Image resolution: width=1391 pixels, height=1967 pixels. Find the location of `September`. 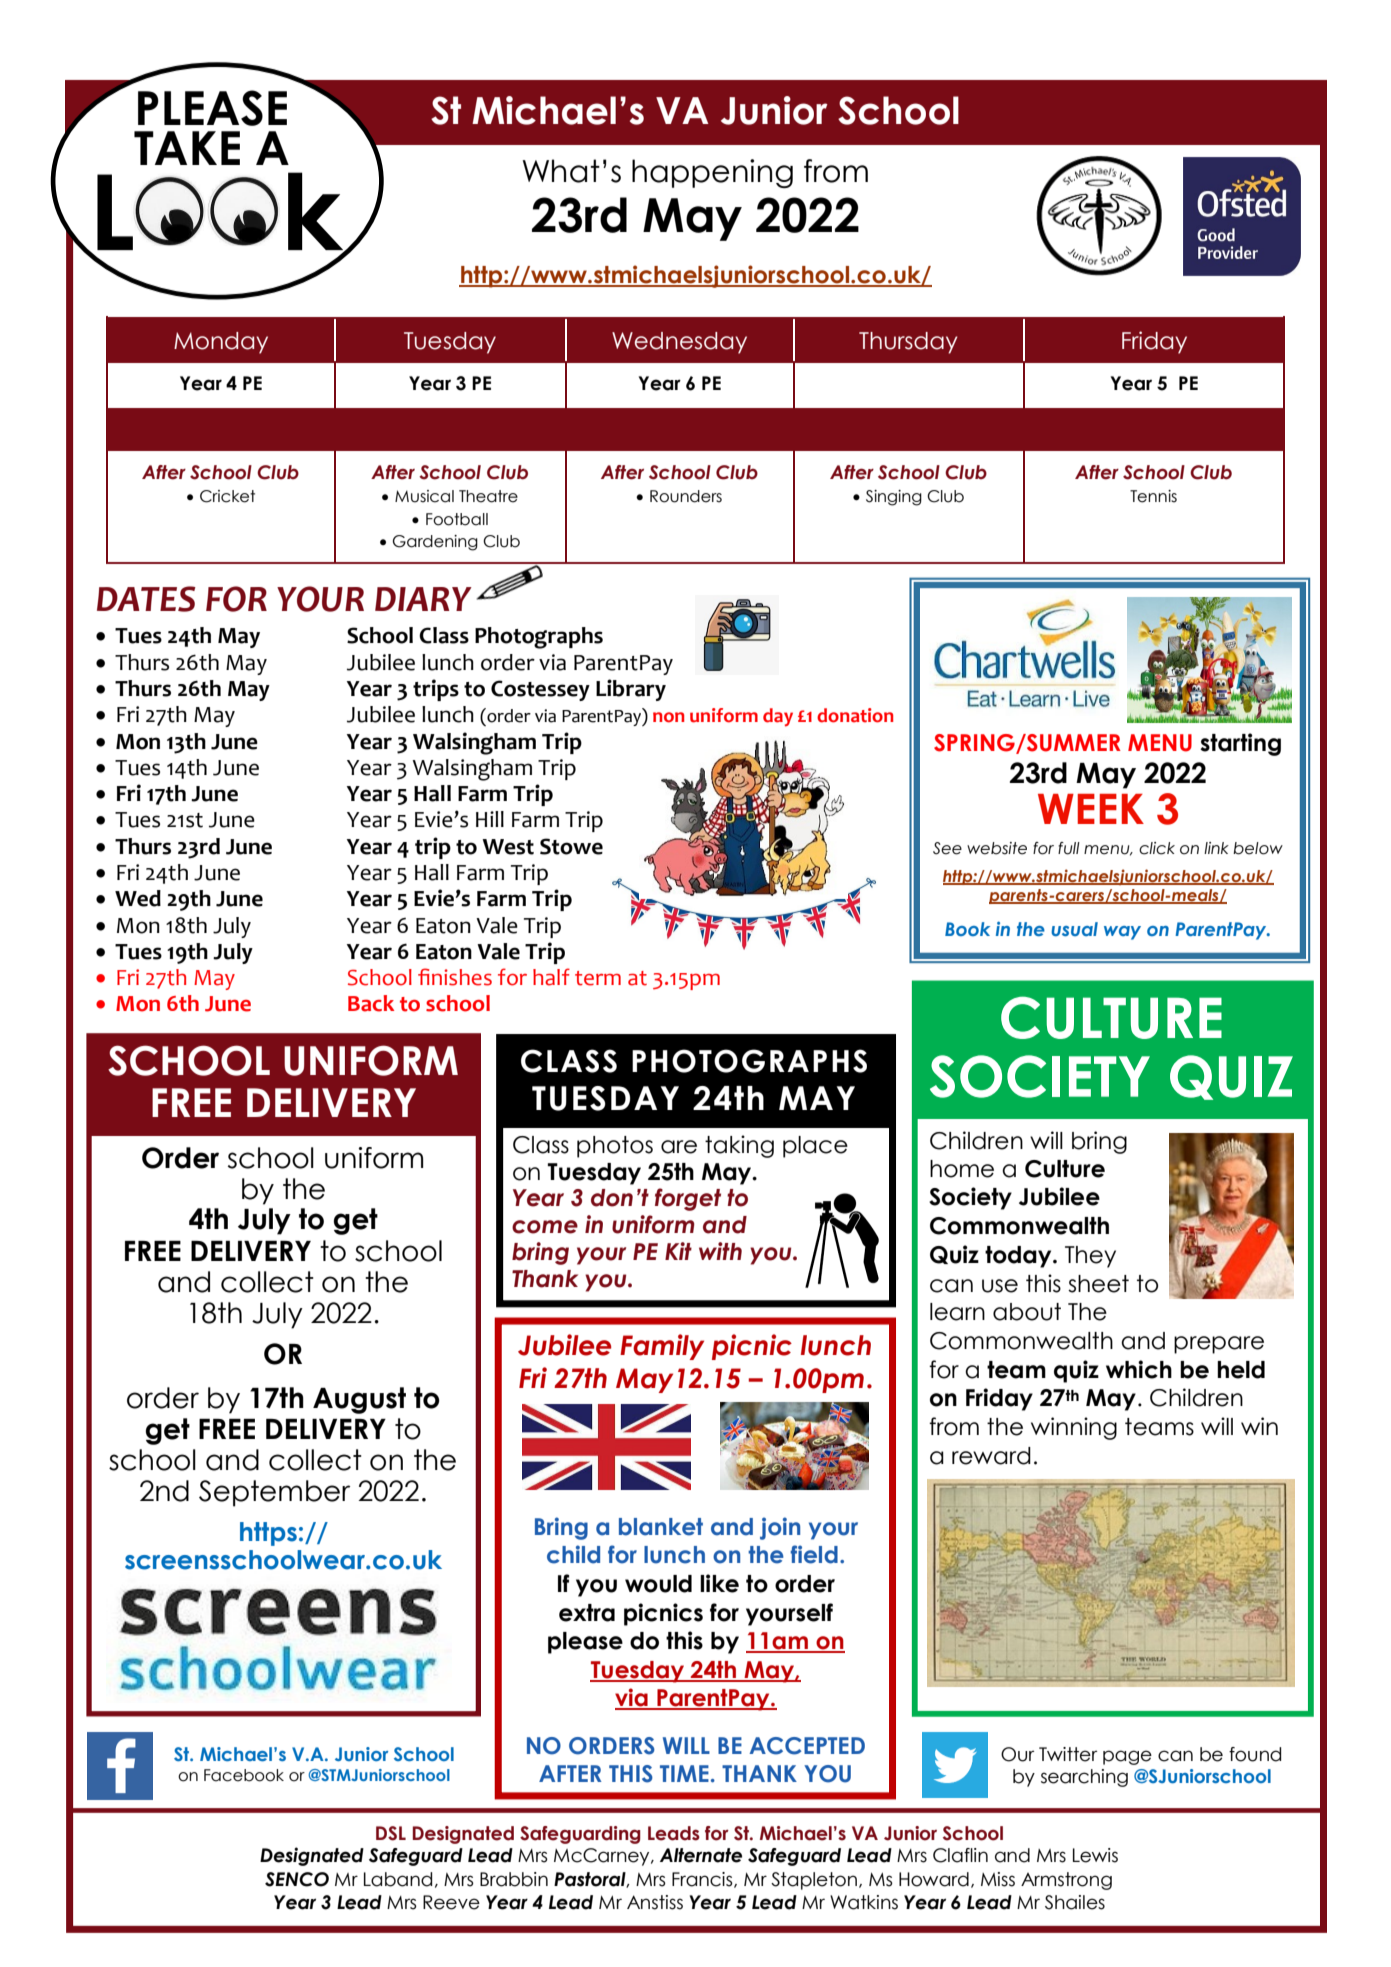

September is located at coordinates (274, 1493).
